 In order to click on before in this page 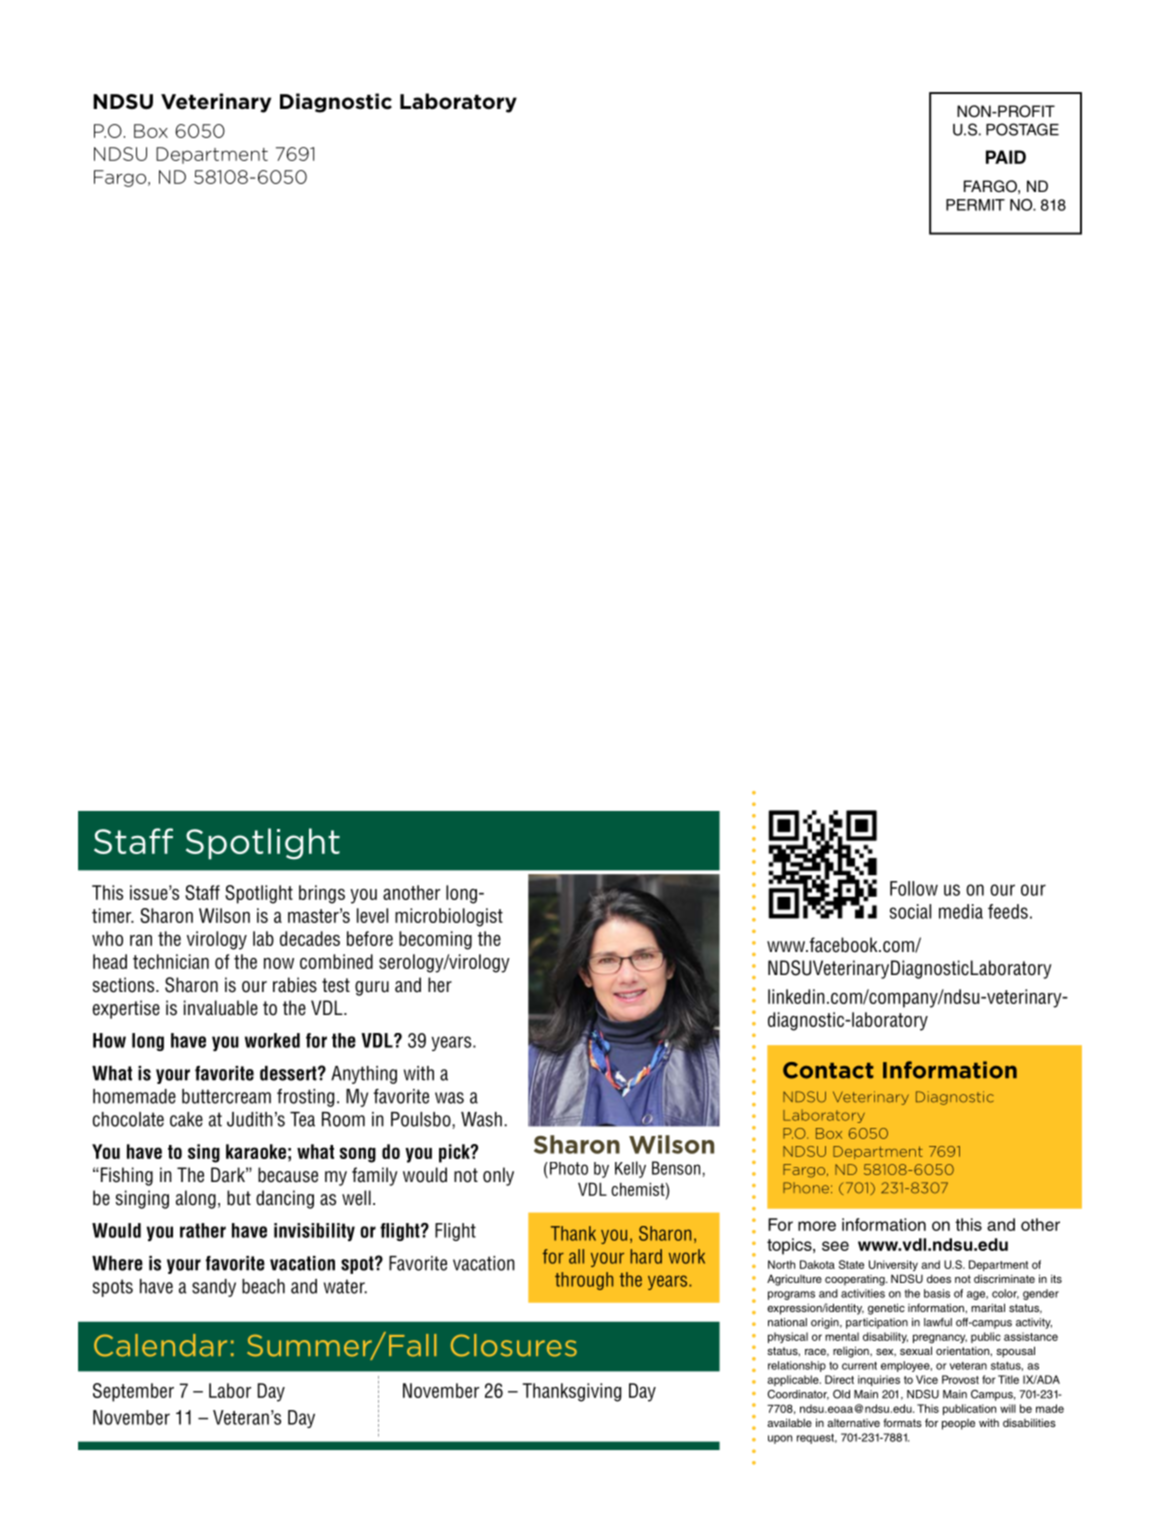, I will do `click(370, 938)`.
